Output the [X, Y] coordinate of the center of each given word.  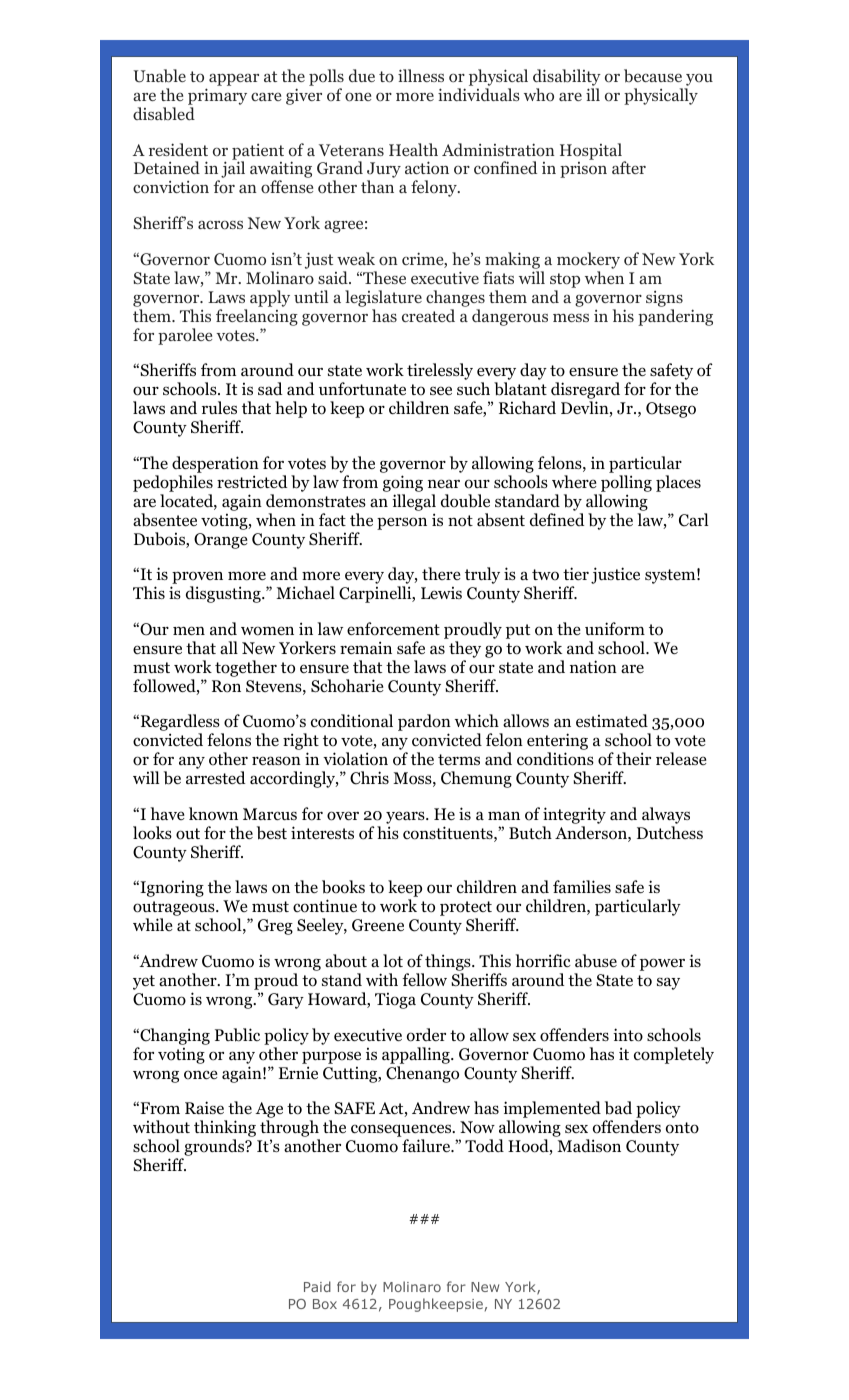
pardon [424, 724]
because [653, 76]
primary [217, 96]
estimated [612, 721]
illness [421, 75]
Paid [317, 1286]
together [246, 668]
